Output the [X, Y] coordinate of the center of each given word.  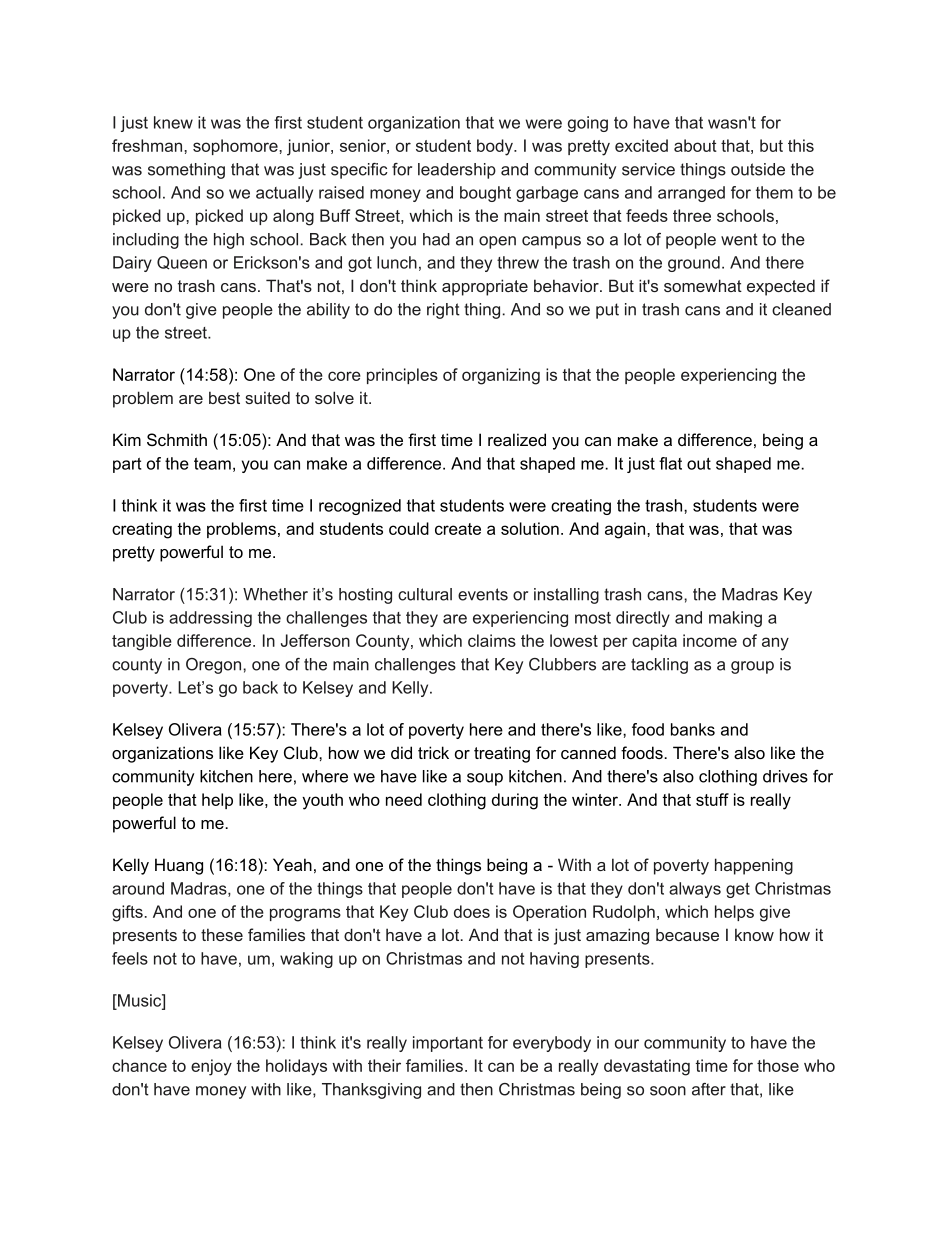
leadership [457, 171]
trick [433, 752]
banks [693, 729]
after [709, 1089]
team [212, 464]
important [448, 1044]
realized [517, 439]
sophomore [236, 147]
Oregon [215, 666]
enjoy [211, 1067]
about [695, 145]
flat [670, 463]
